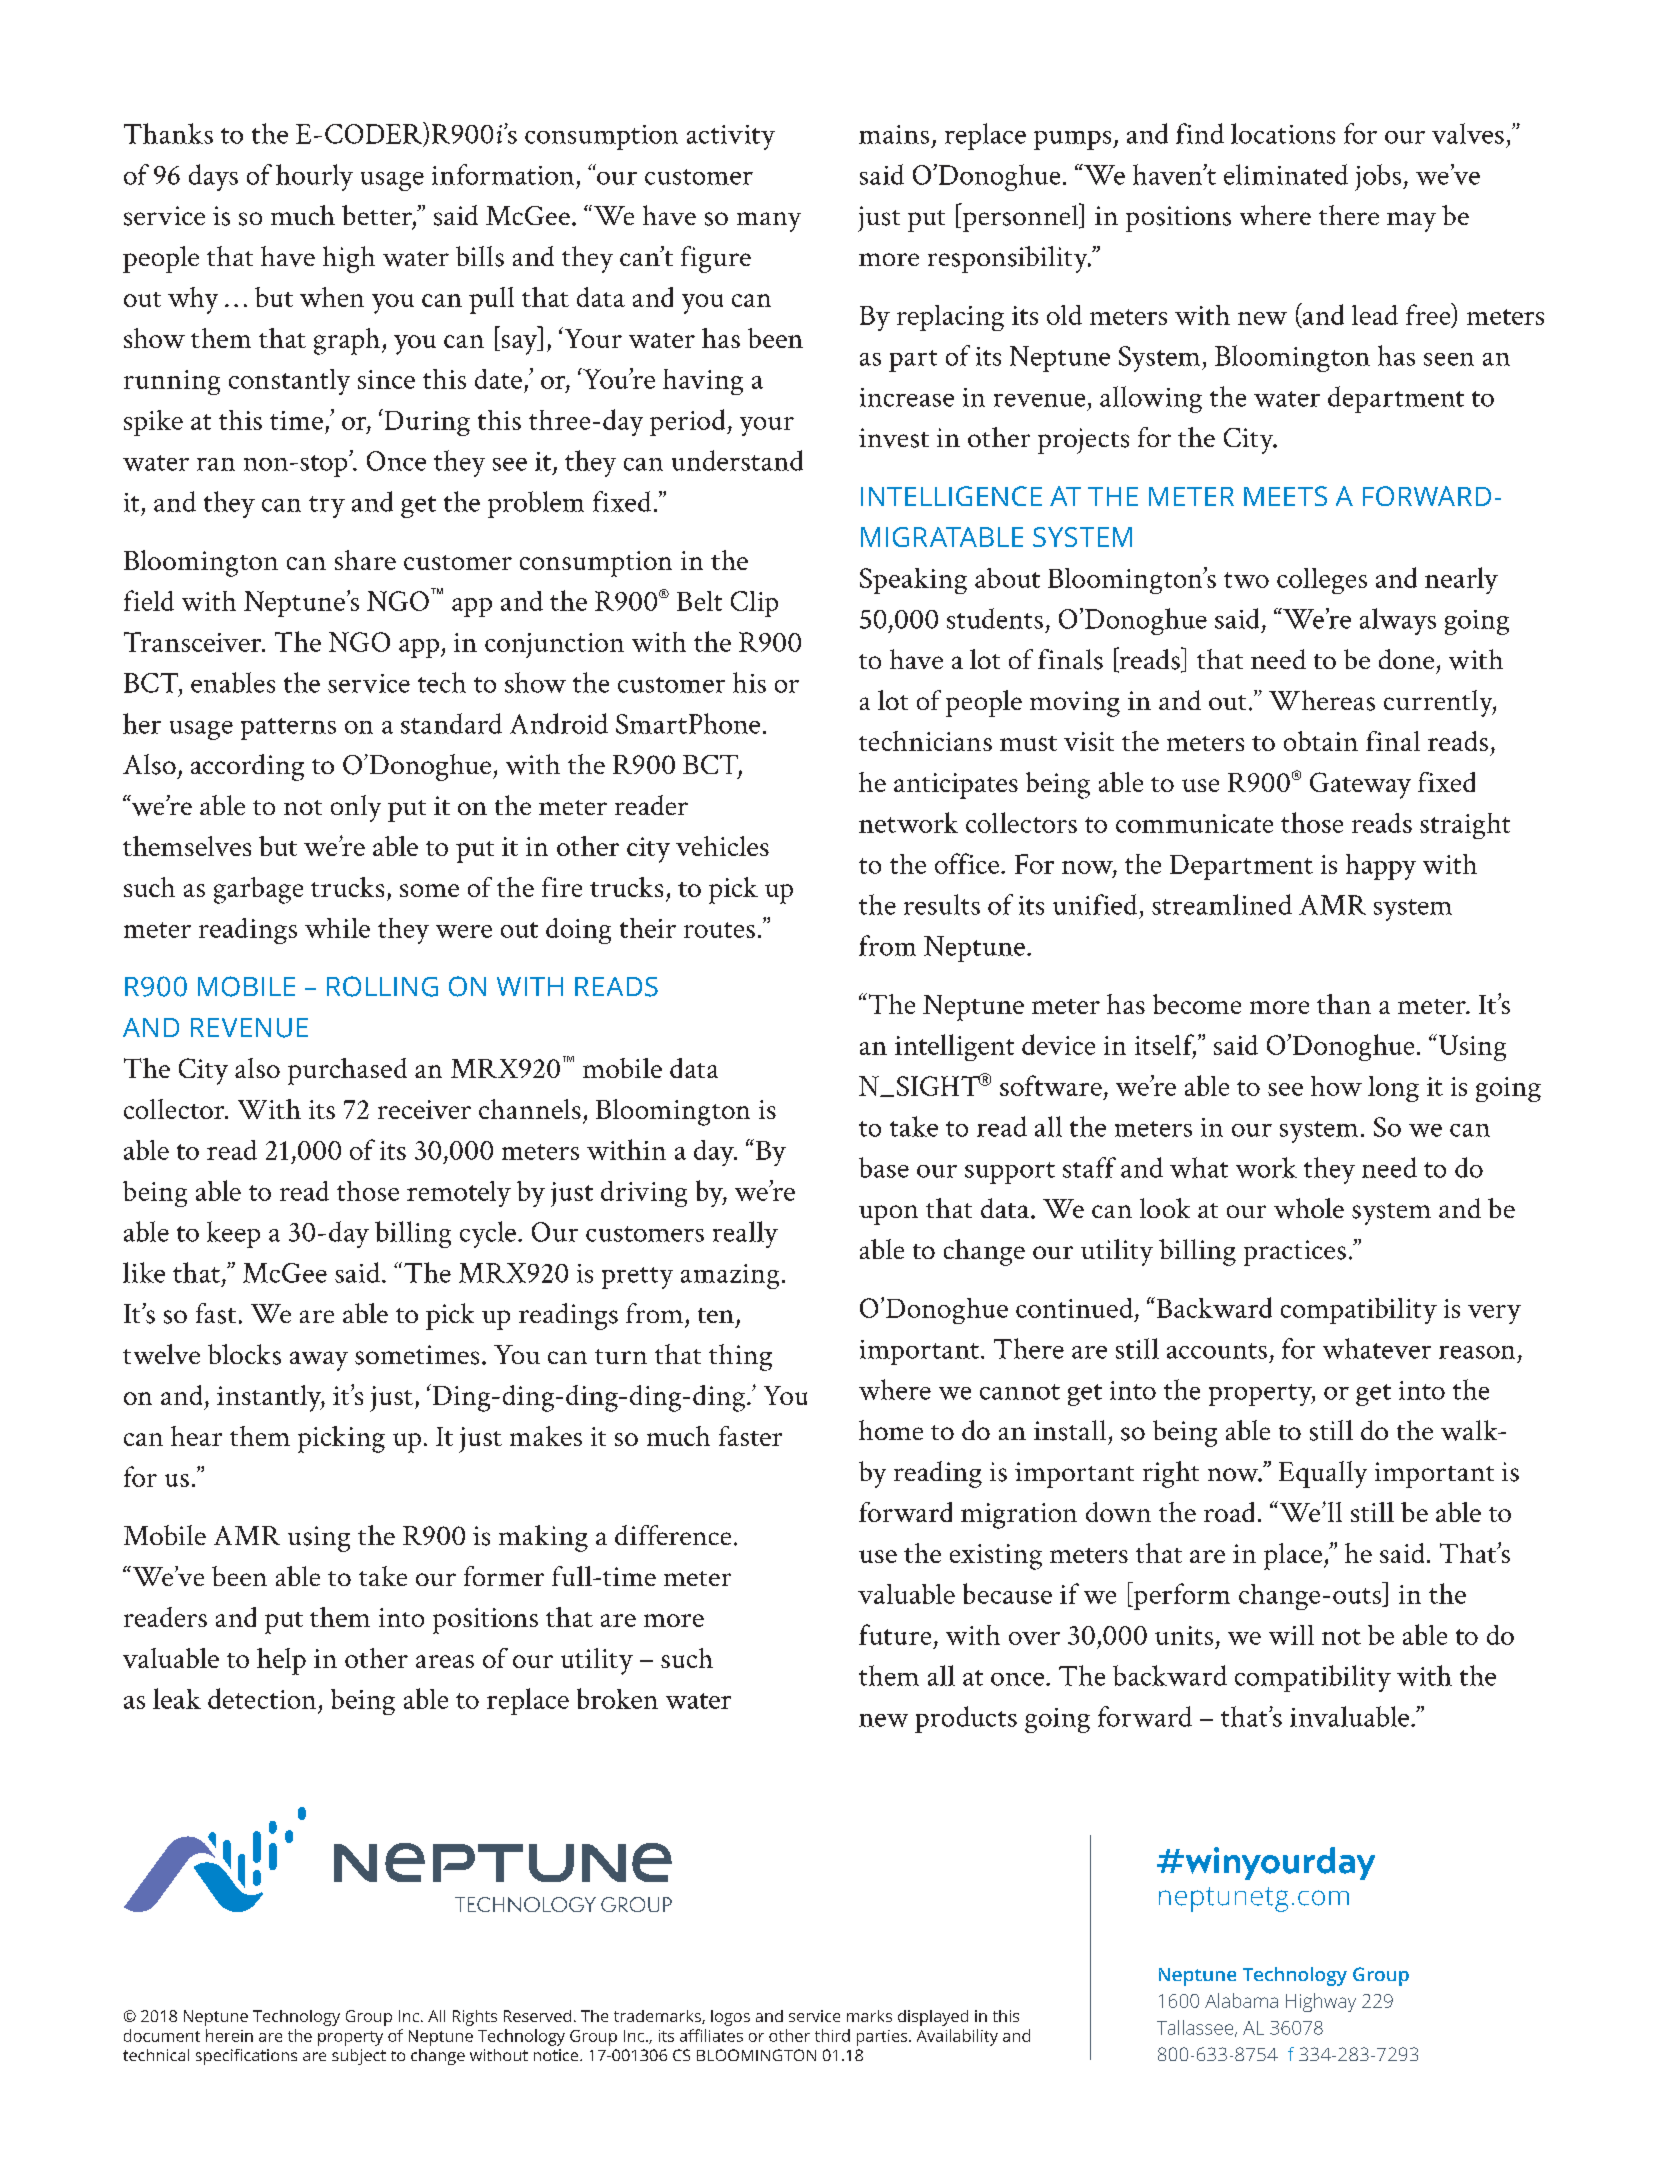  I want to click on jobs, so click(1379, 177).
